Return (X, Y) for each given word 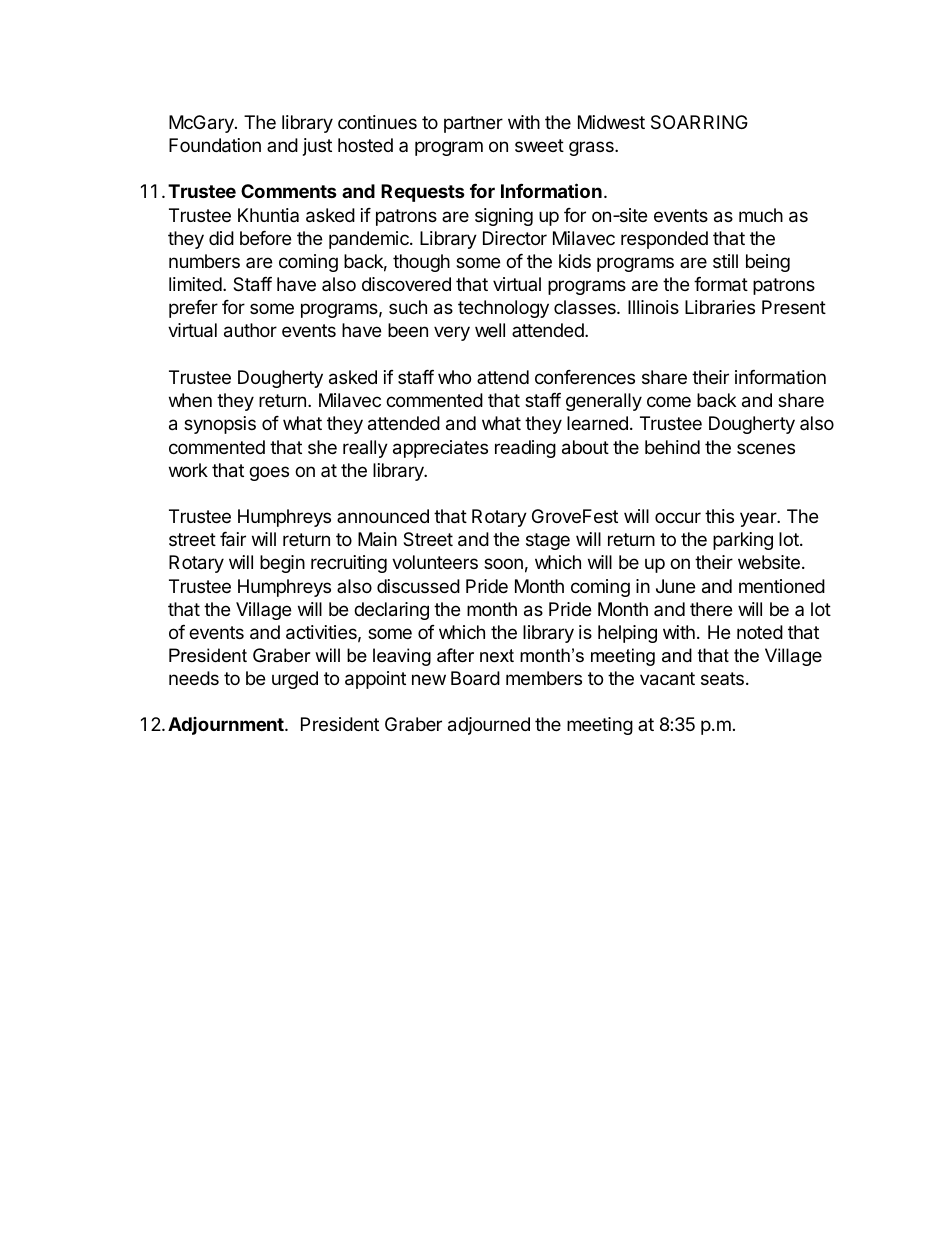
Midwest (611, 122)
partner (473, 124)
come (669, 401)
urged (295, 680)
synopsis (220, 425)
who (454, 377)
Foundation (215, 145)
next (497, 656)
